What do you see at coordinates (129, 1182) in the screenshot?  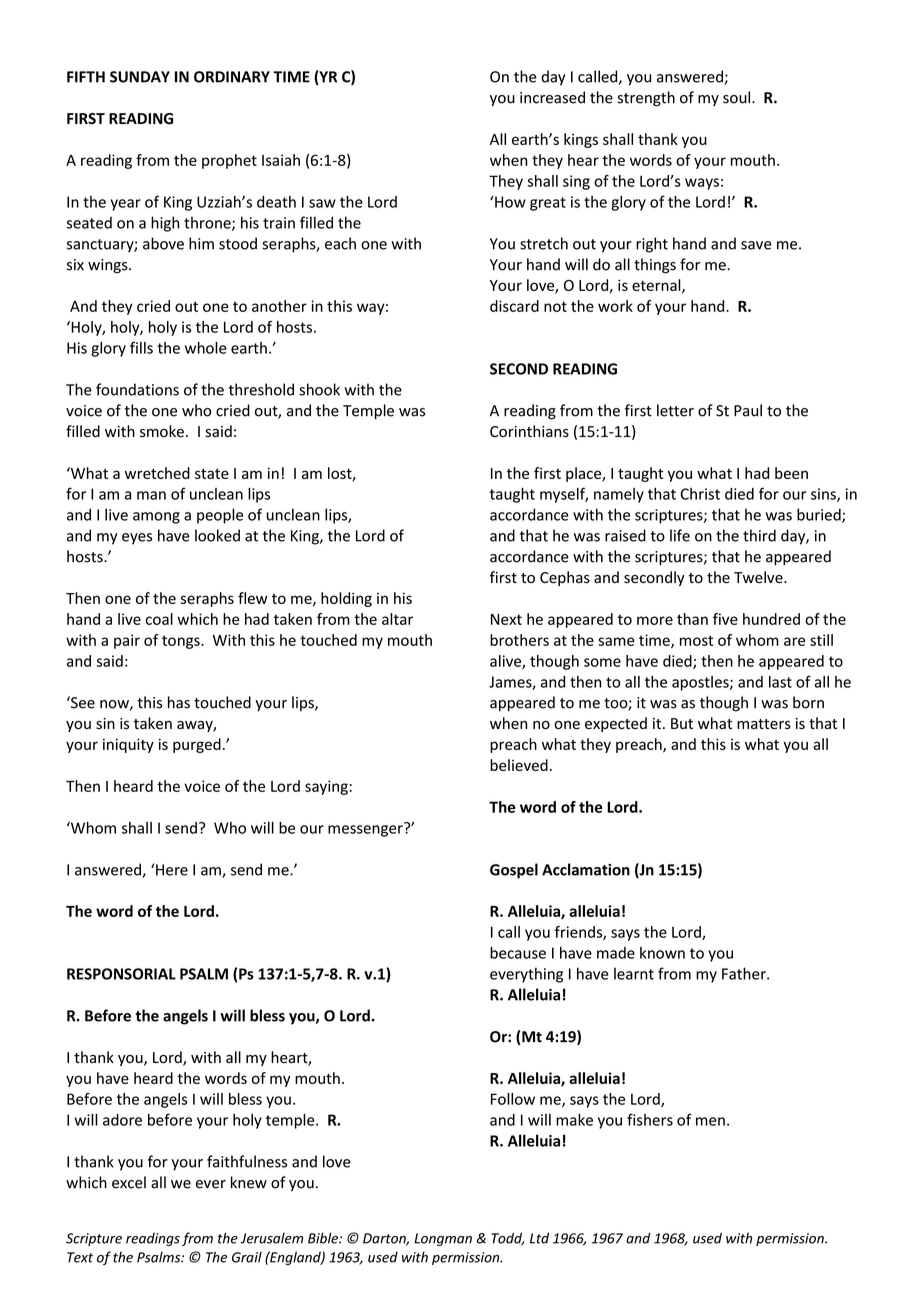 I see `excel` at bounding box center [129, 1182].
